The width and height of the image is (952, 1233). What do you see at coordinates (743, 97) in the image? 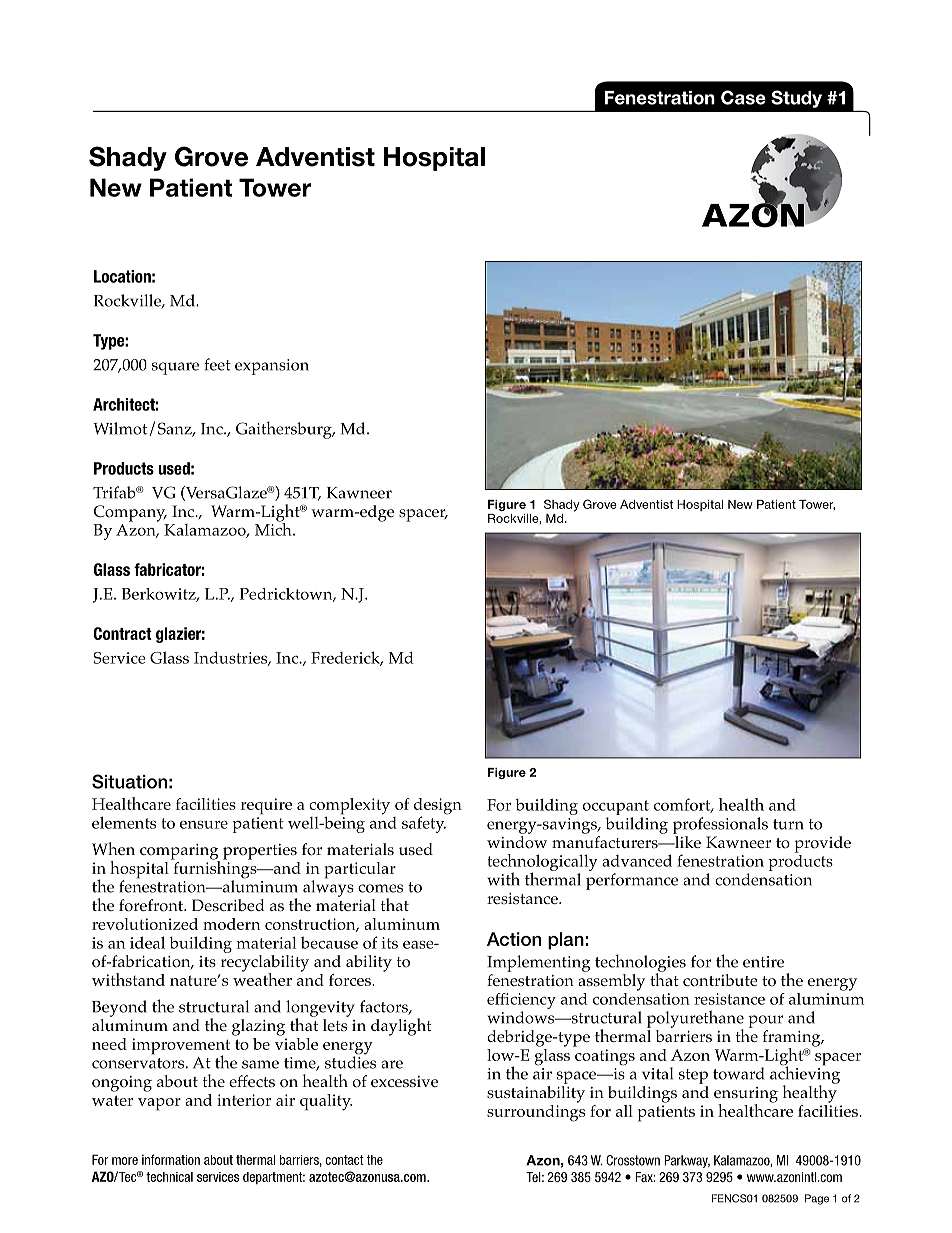
I see `Case` at bounding box center [743, 97].
